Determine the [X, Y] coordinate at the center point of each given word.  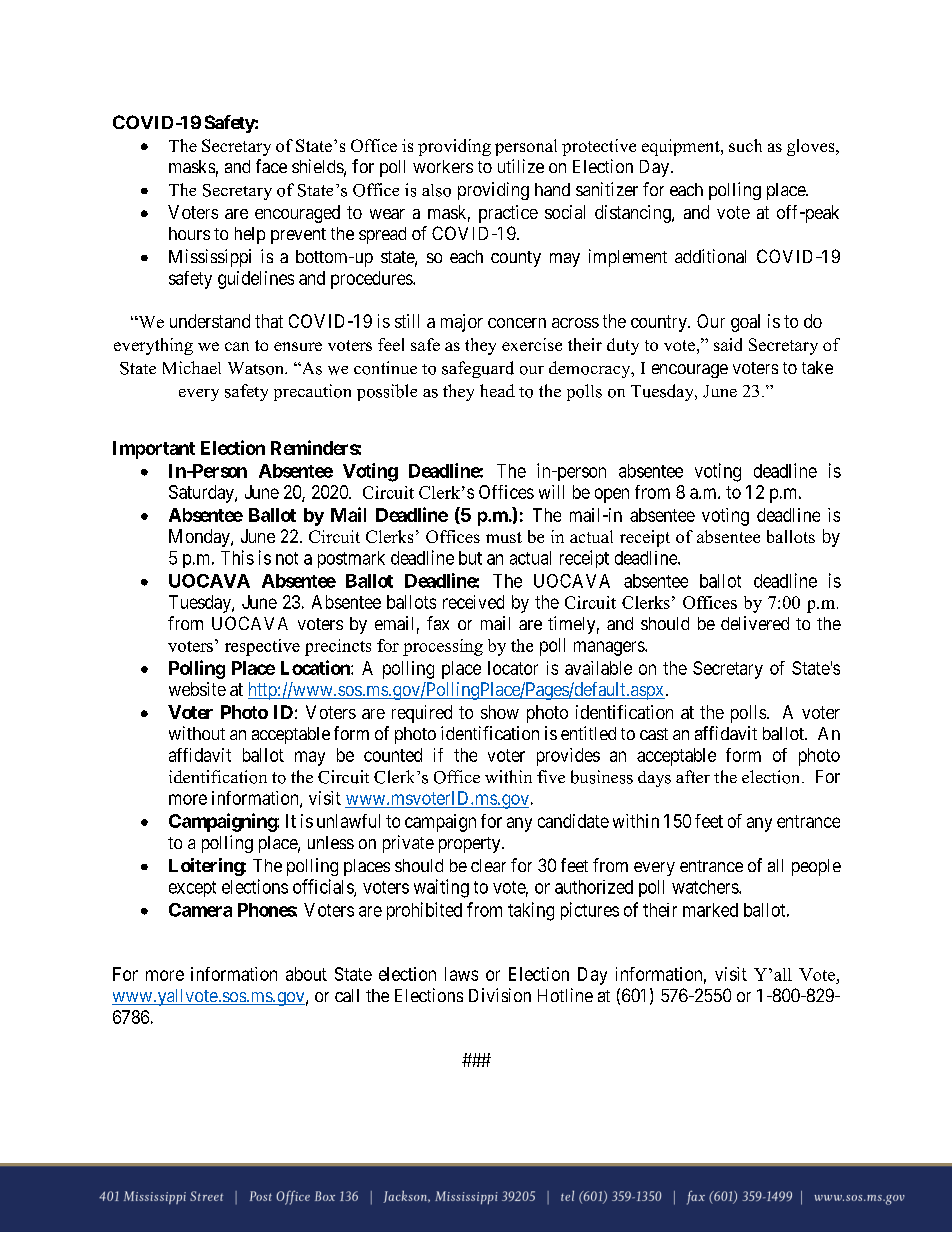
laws [461, 974]
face [271, 166]
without [197, 733]
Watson [257, 368]
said [728, 344]
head [497, 390]
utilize [521, 166]
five [551, 776]
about [306, 974]
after [693, 776]
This [237, 557]
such [745, 145]
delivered [755, 623]
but [470, 558]
